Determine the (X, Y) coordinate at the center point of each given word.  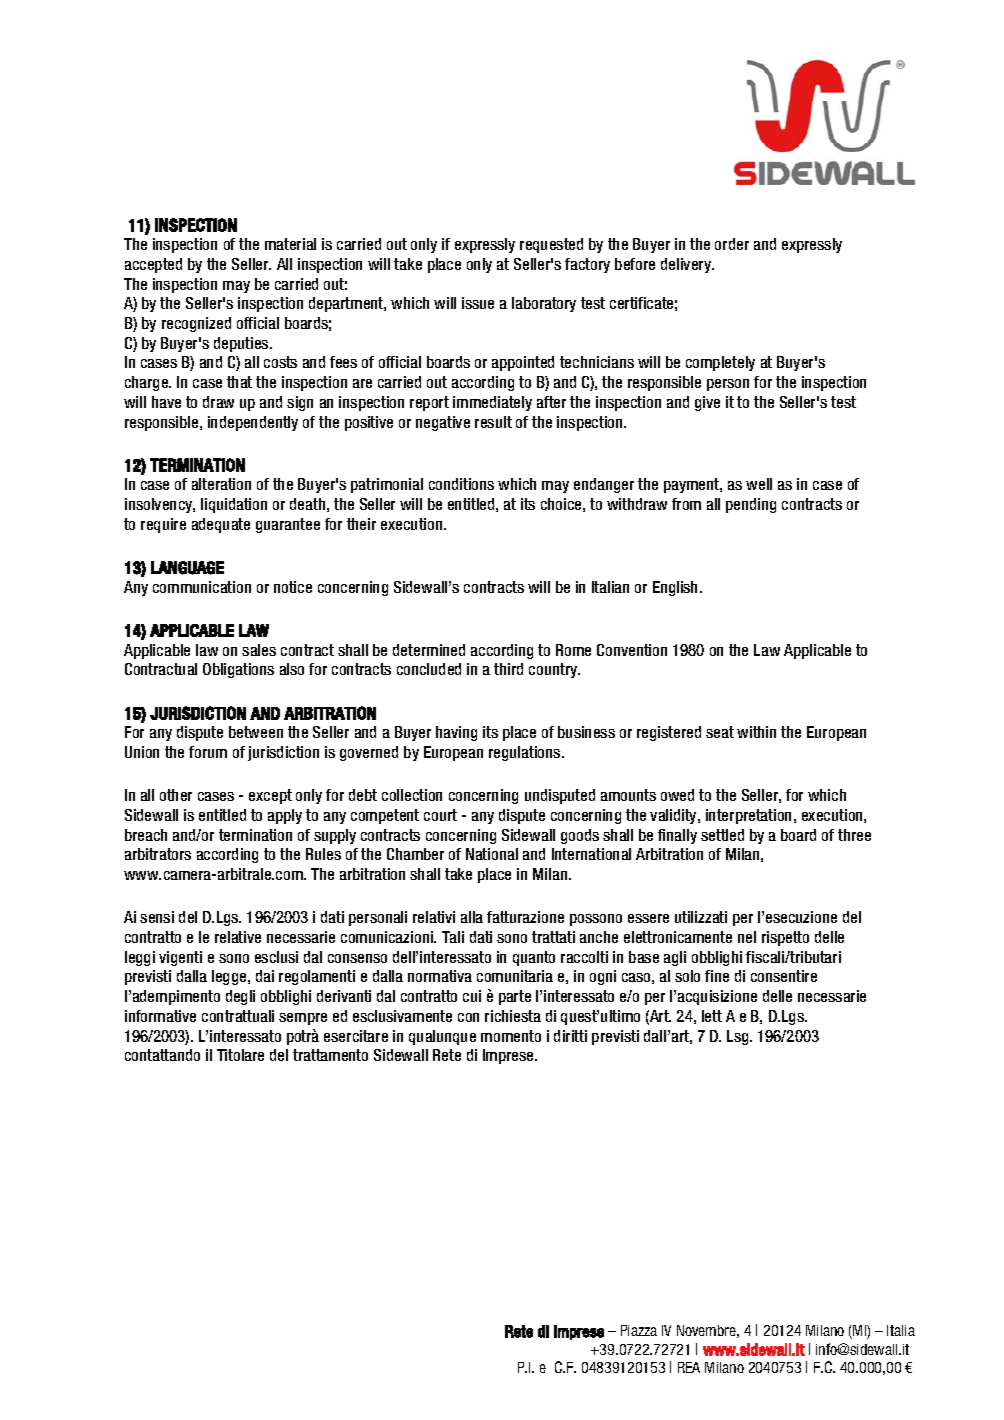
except (270, 796)
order (732, 244)
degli (240, 997)
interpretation (750, 816)
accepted (153, 265)
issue (478, 303)
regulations (526, 753)
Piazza (639, 1330)
